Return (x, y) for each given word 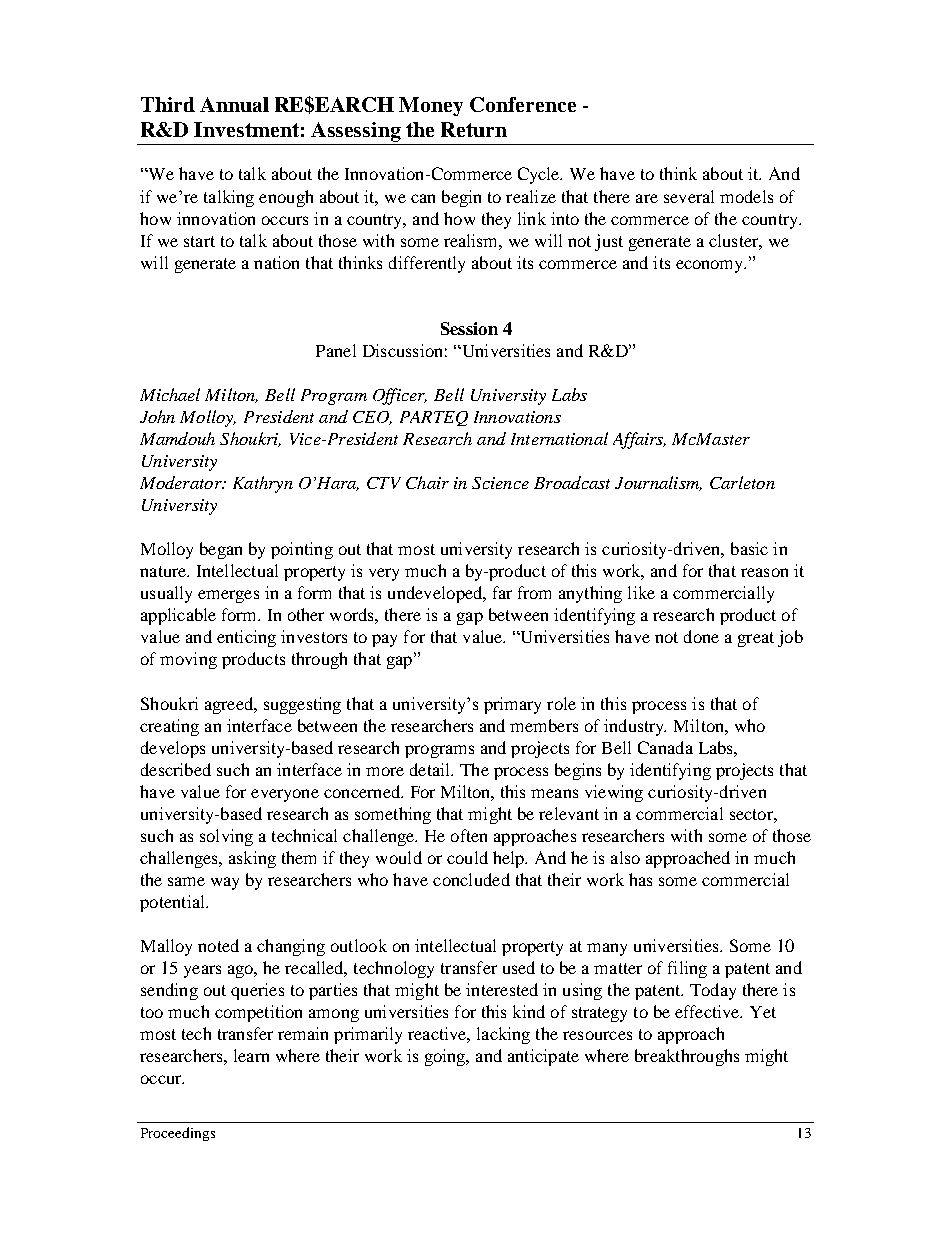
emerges (228, 596)
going (446, 1057)
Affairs (639, 440)
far (502, 592)
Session (469, 328)
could (467, 857)
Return (474, 129)
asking (252, 859)
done (701, 636)
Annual (234, 104)
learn (251, 1055)
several (689, 196)
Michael (170, 394)
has (640, 879)
